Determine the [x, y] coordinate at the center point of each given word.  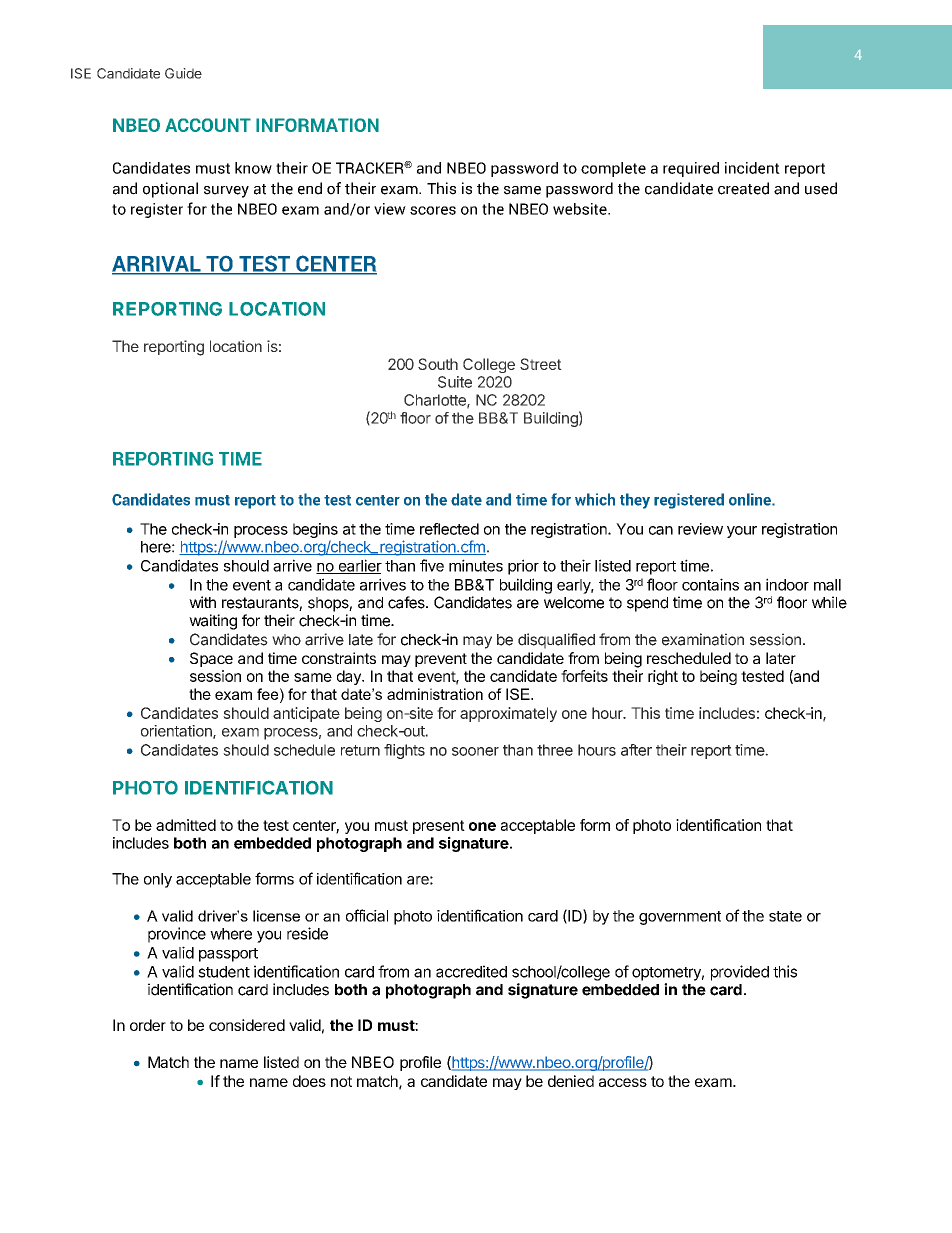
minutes [476, 565]
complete [613, 169]
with [202, 602]
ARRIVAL [157, 265]
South [438, 364]
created [743, 188]
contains [710, 584]
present [439, 827]
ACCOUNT [208, 125]
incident [752, 168]
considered [247, 1025]
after [636, 750]
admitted [186, 825]
